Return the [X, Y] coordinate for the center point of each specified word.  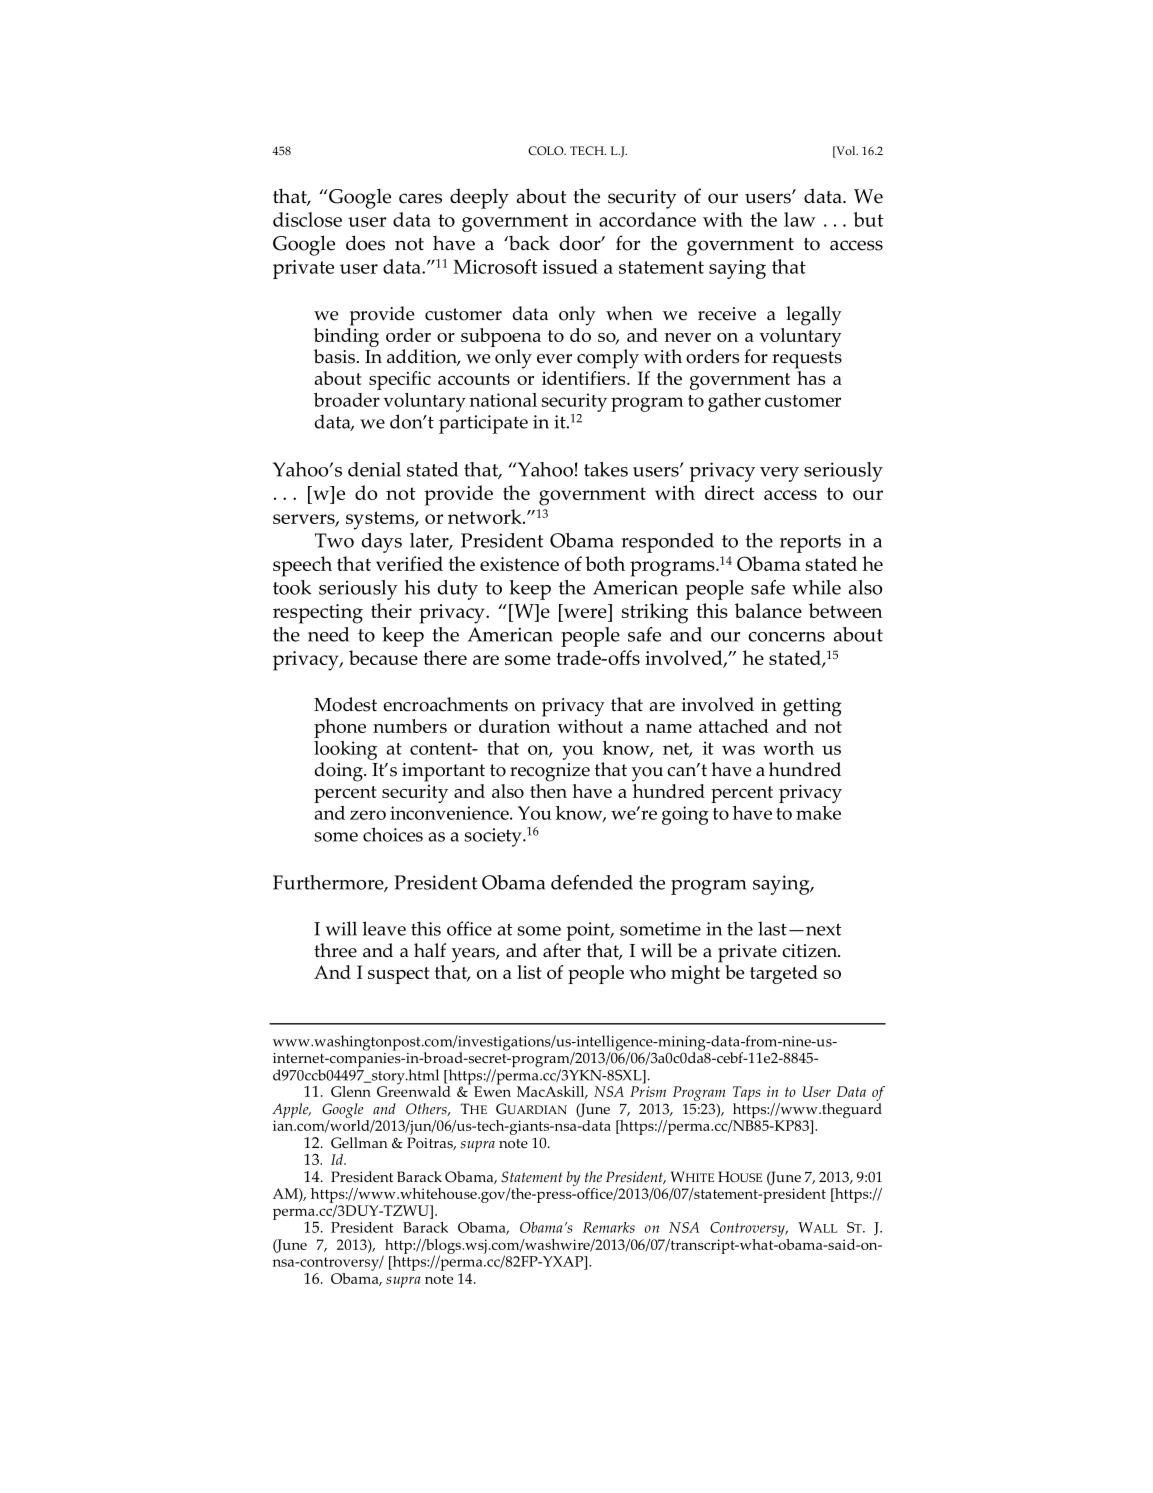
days [382, 543]
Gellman [359, 1143]
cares [420, 198]
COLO [547, 151]
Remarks [609, 1227]
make [818, 813]
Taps [747, 1093]
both [605, 563]
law [800, 219]
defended [592, 882]
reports [810, 544]
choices [393, 834]
